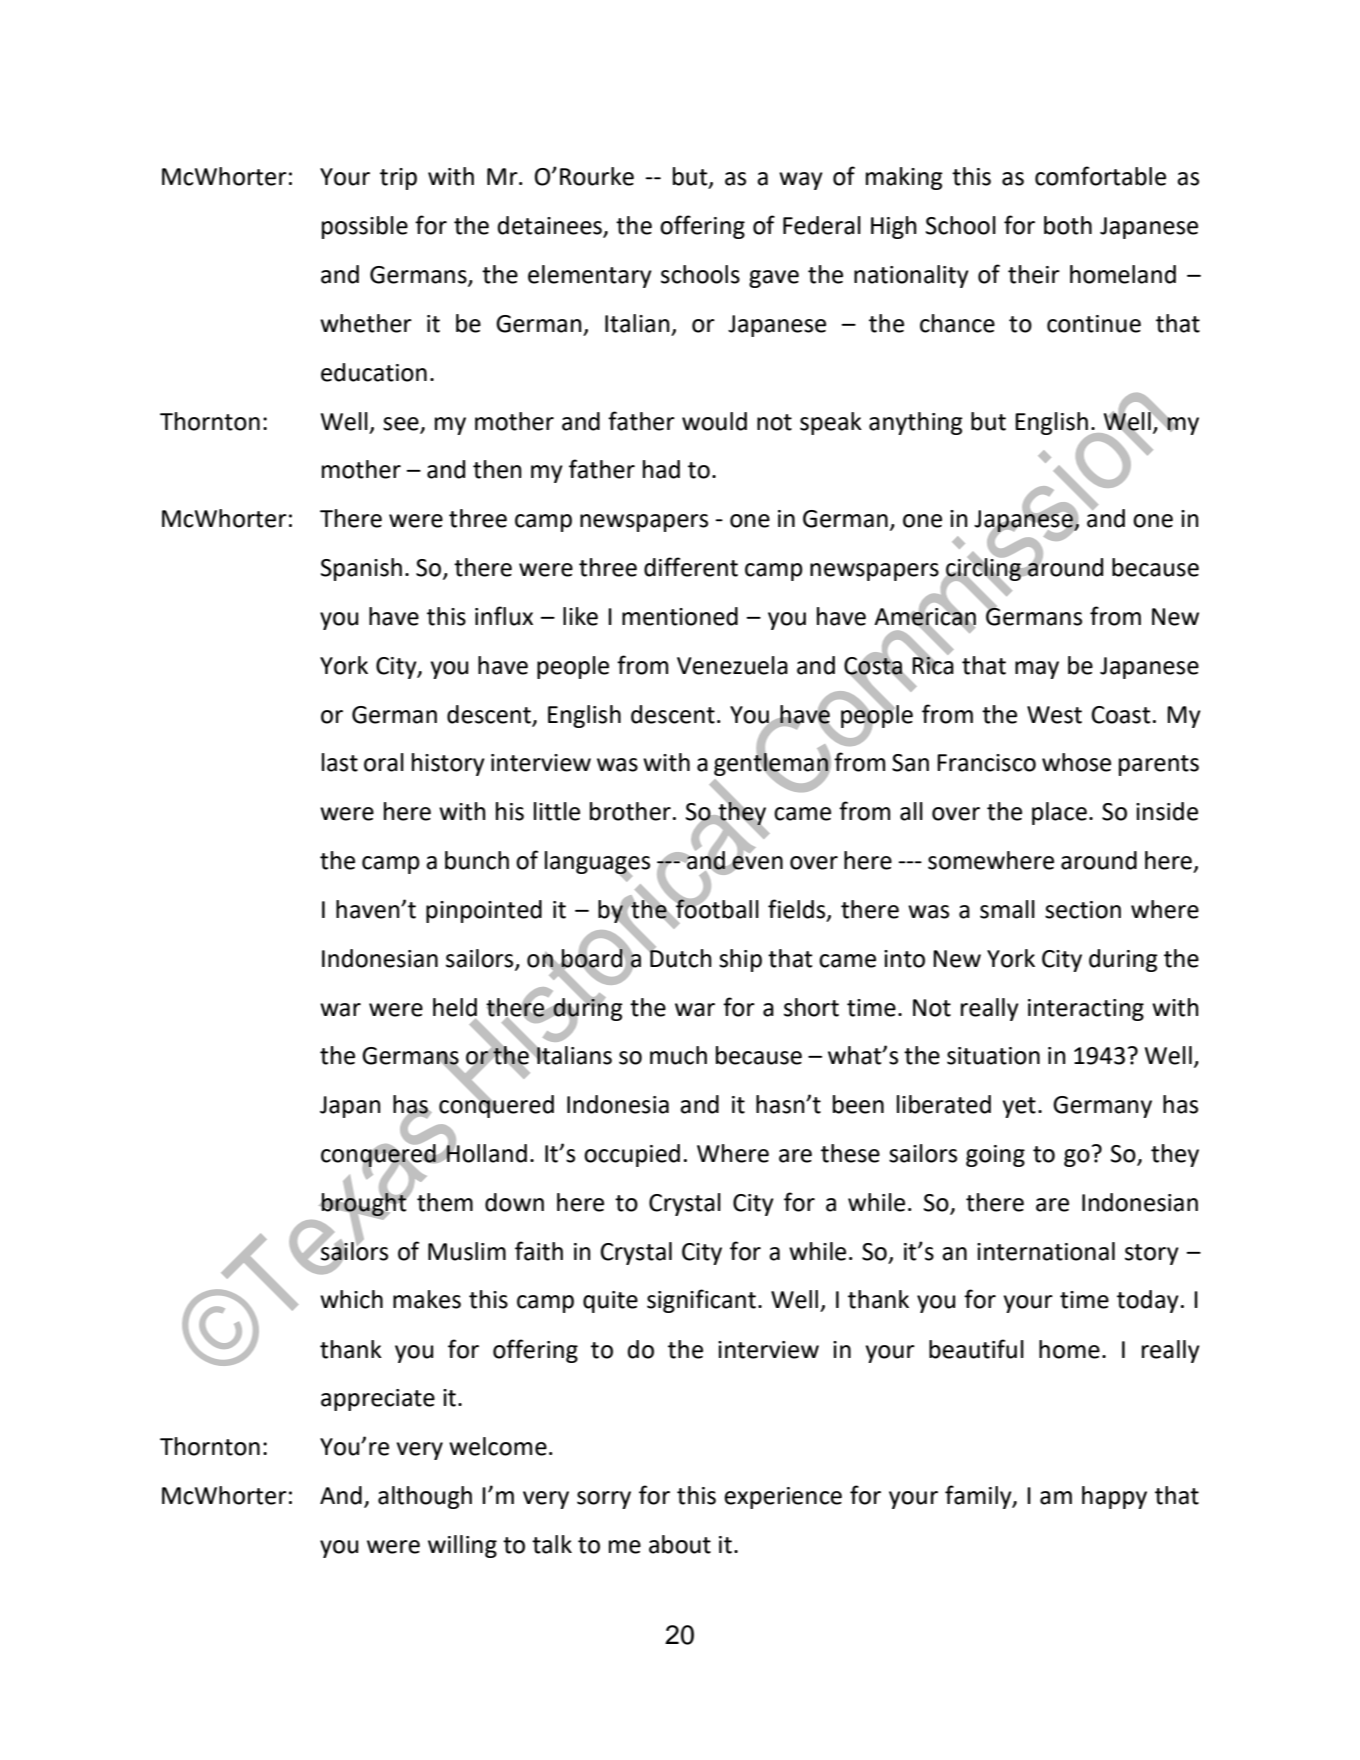  What do you see at coordinates (850, 1153) in the screenshot?
I see `these` at bounding box center [850, 1153].
